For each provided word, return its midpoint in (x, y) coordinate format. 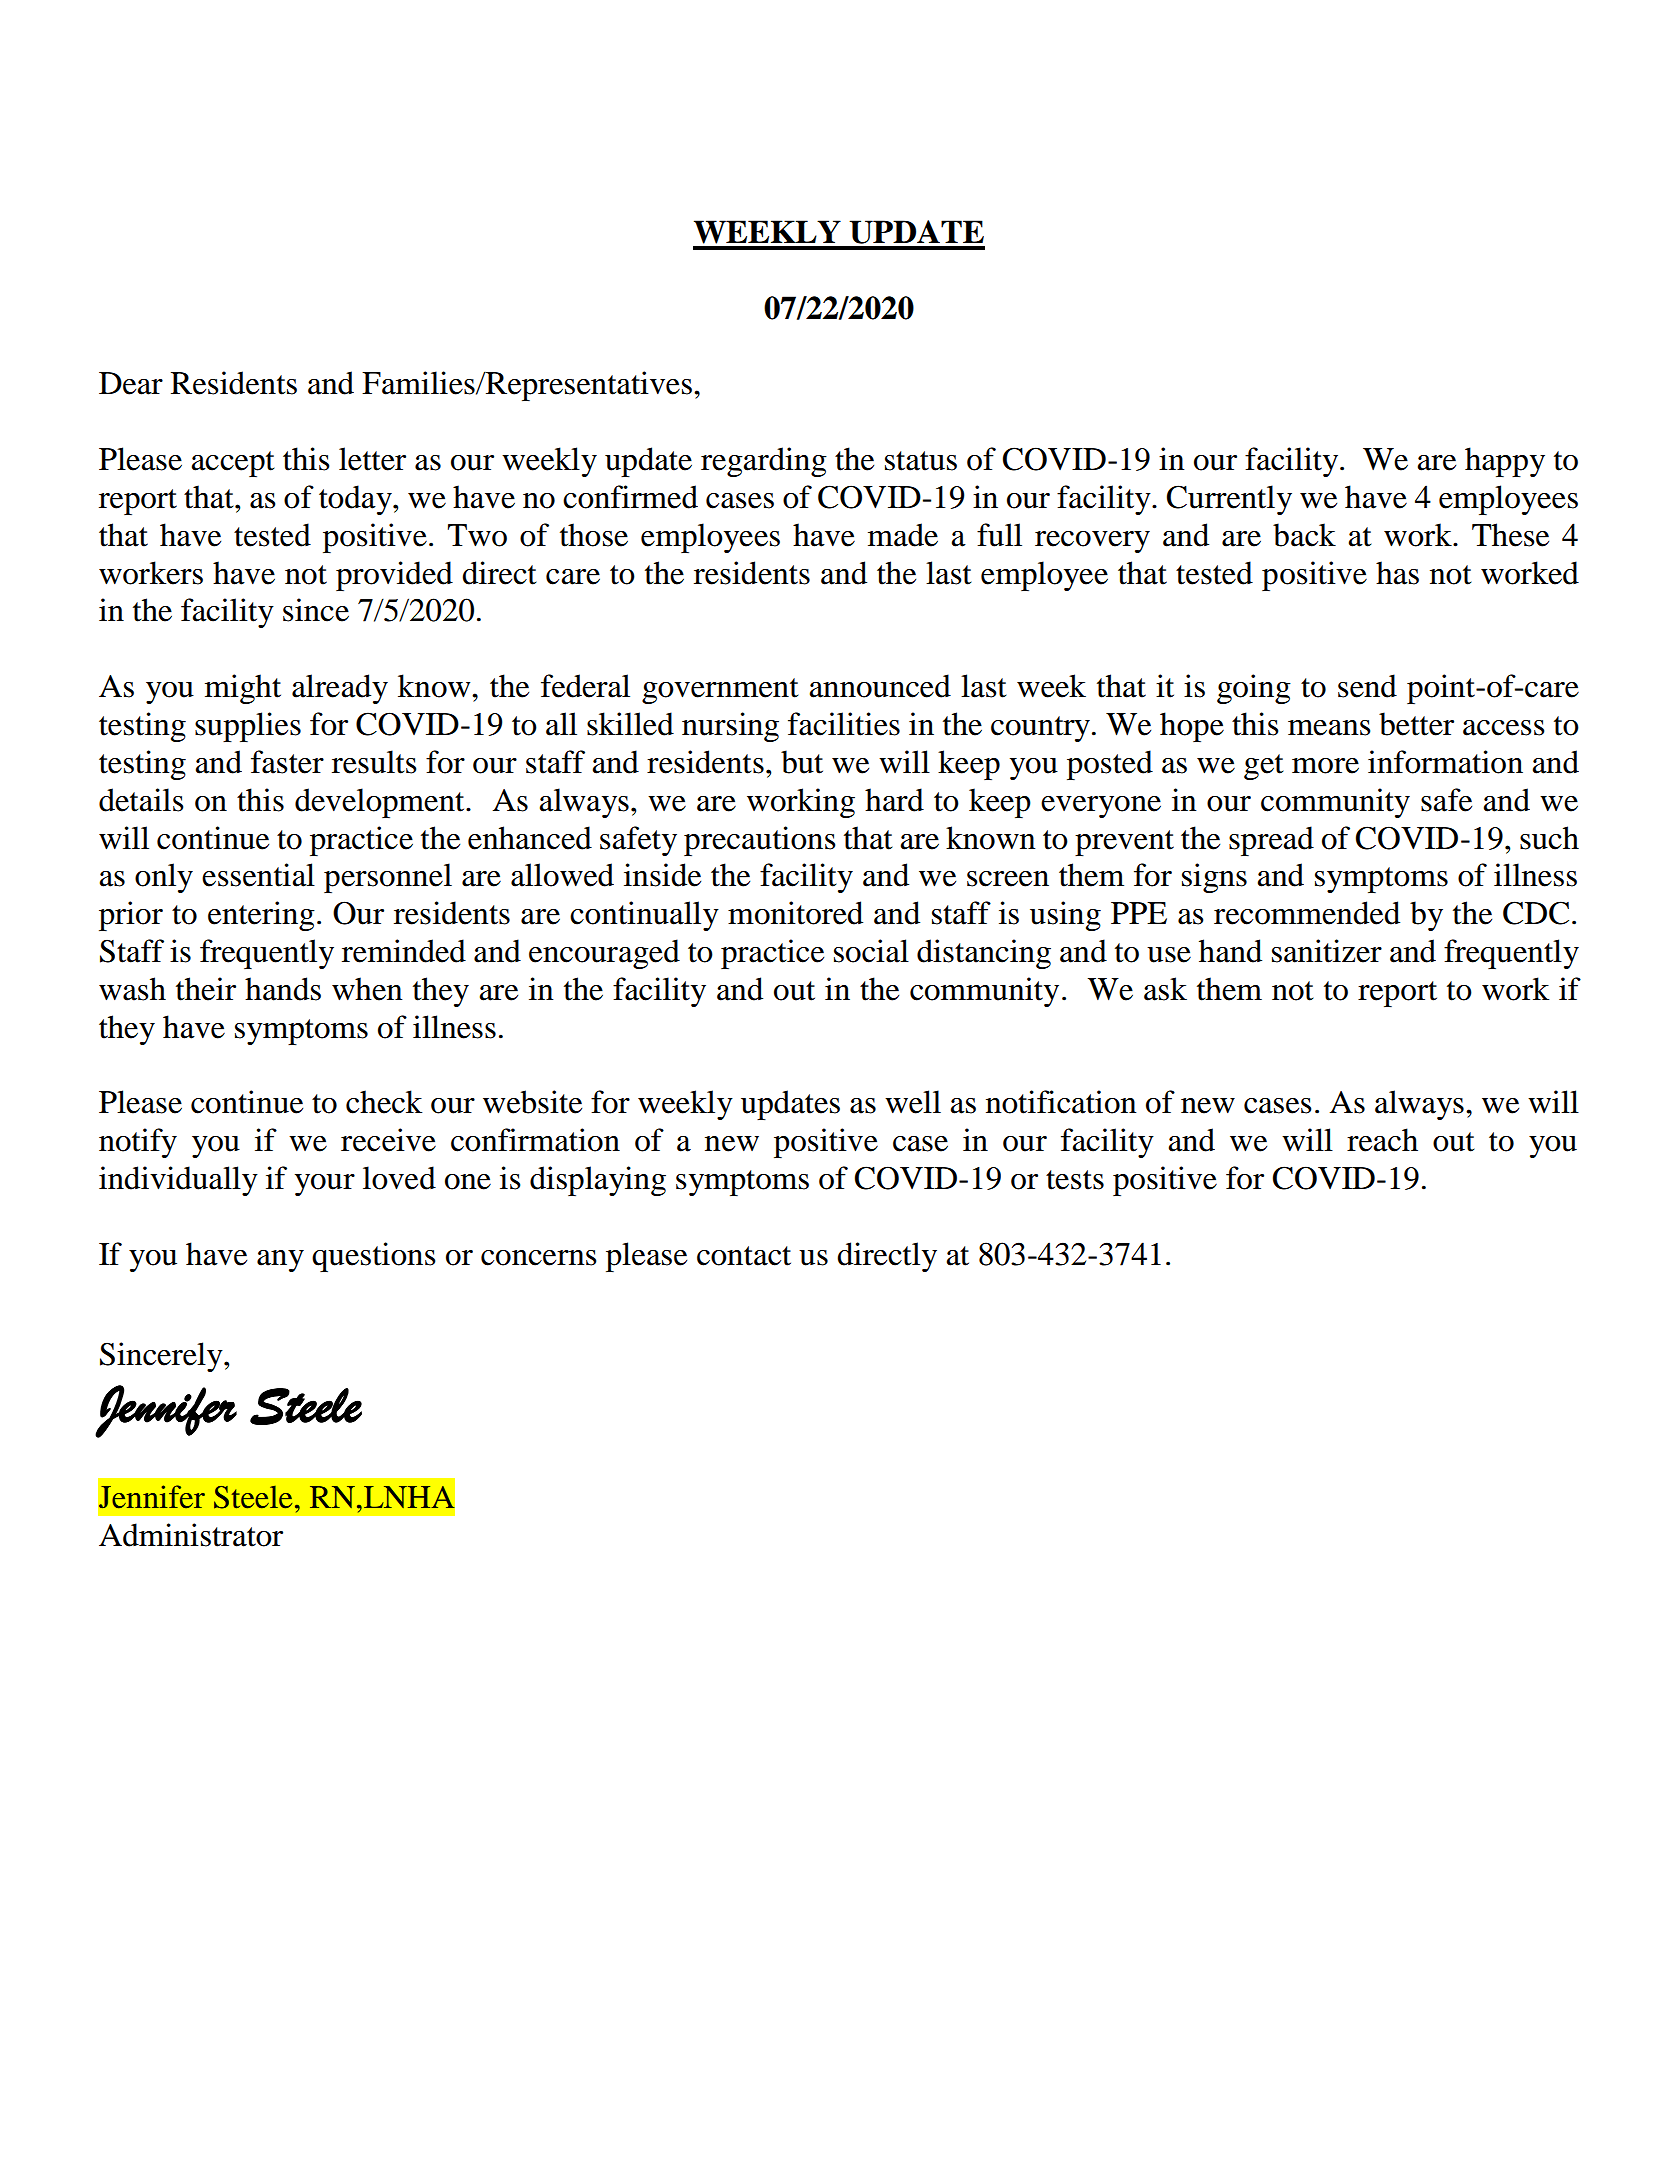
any (280, 1261)
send (1367, 686)
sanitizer (1327, 951)
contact (744, 1256)
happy (1505, 462)
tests (1075, 1180)
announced (880, 686)
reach (1382, 1140)
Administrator (191, 1535)
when (367, 989)
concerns (538, 1258)
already (340, 689)
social (871, 951)
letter (372, 459)
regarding (764, 462)
